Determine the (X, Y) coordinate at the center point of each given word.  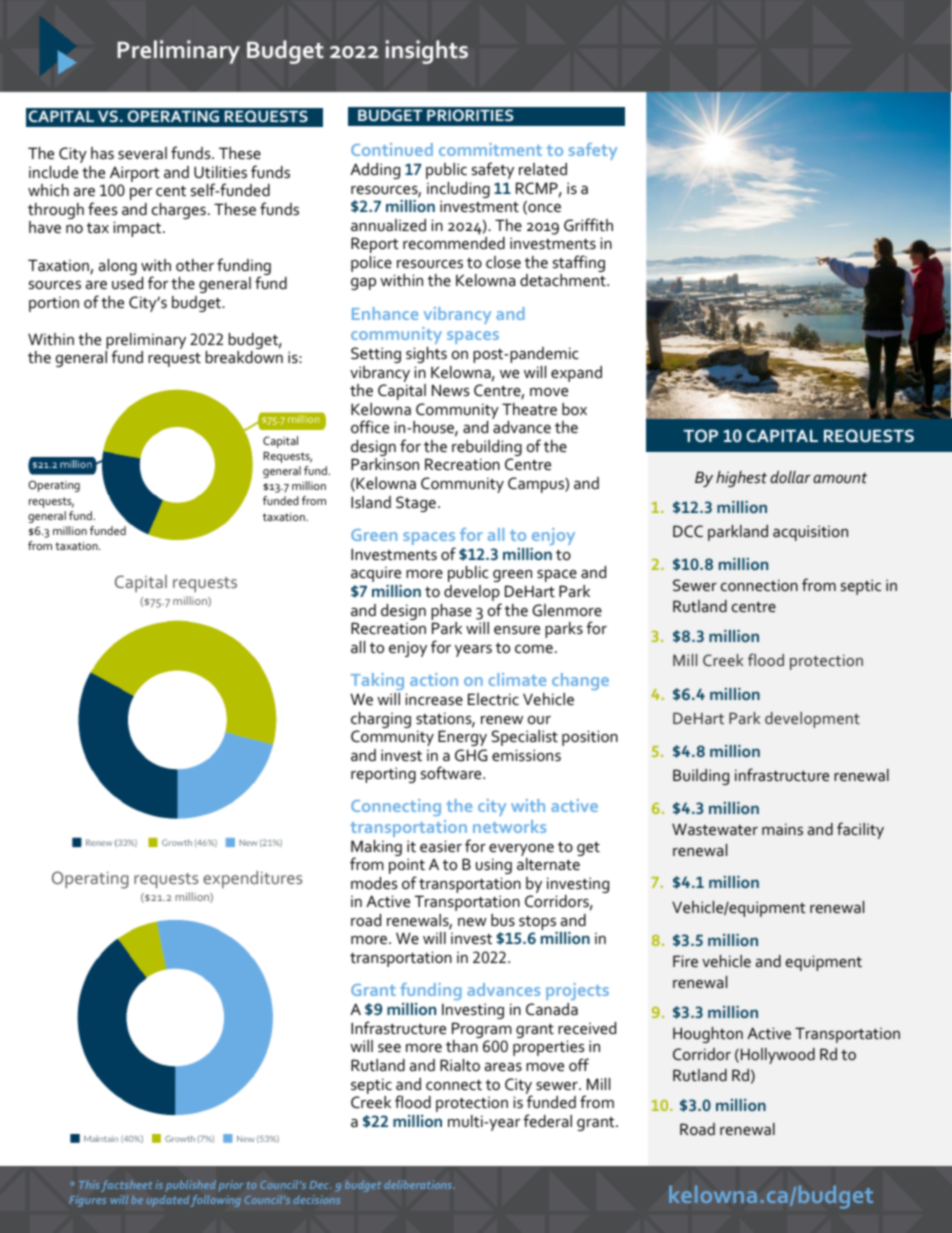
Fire (685, 961)
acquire (376, 574)
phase (451, 612)
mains (782, 829)
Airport (135, 175)
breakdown (244, 357)
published (191, 1186)
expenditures (252, 879)
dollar (790, 477)
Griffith (588, 224)
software (452, 772)
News (450, 390)
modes (374, 883)
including (458, 191)
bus (503, 920)
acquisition (810, 533)
